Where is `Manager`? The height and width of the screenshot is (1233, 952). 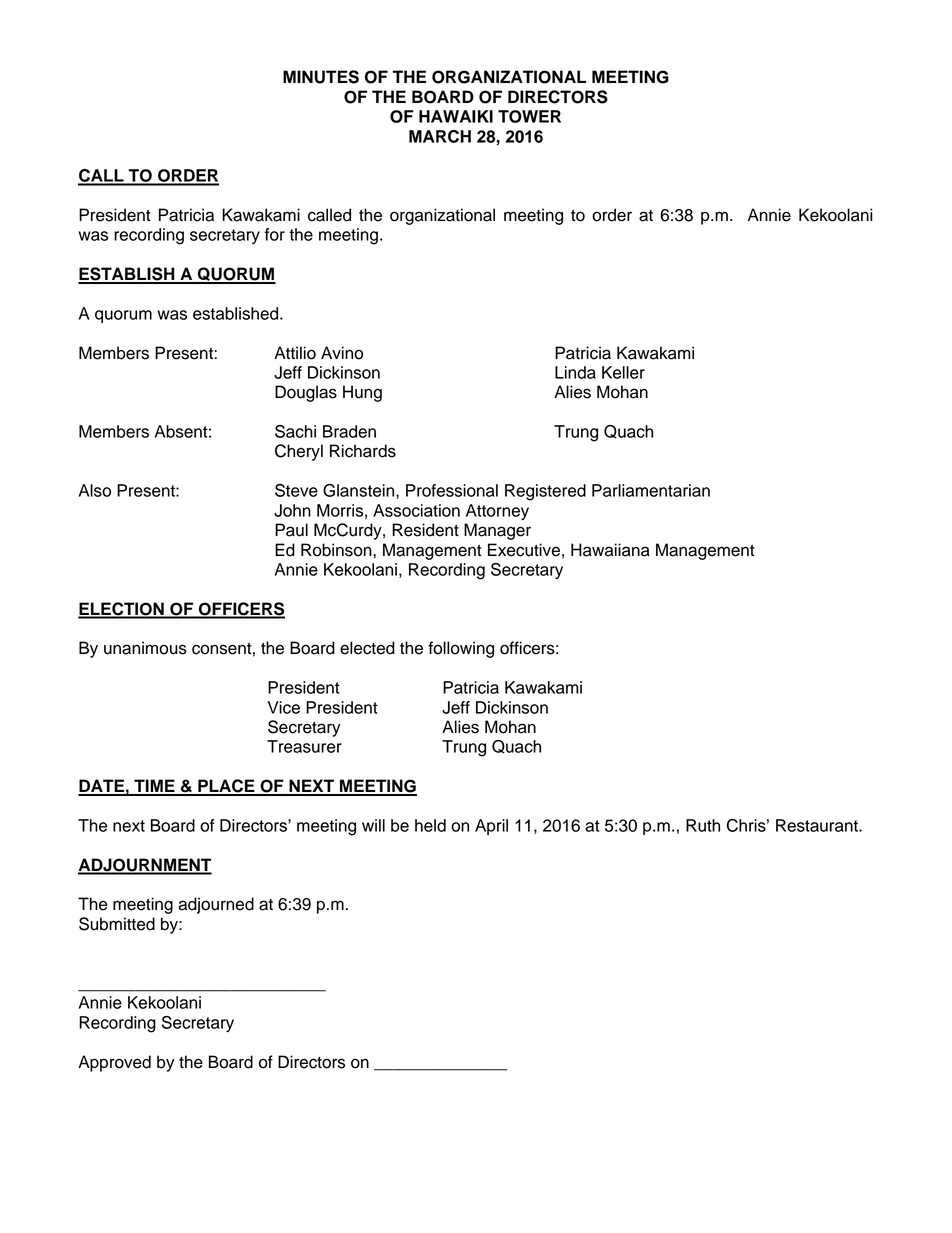 Manager is located at coordinates (497, 531).
